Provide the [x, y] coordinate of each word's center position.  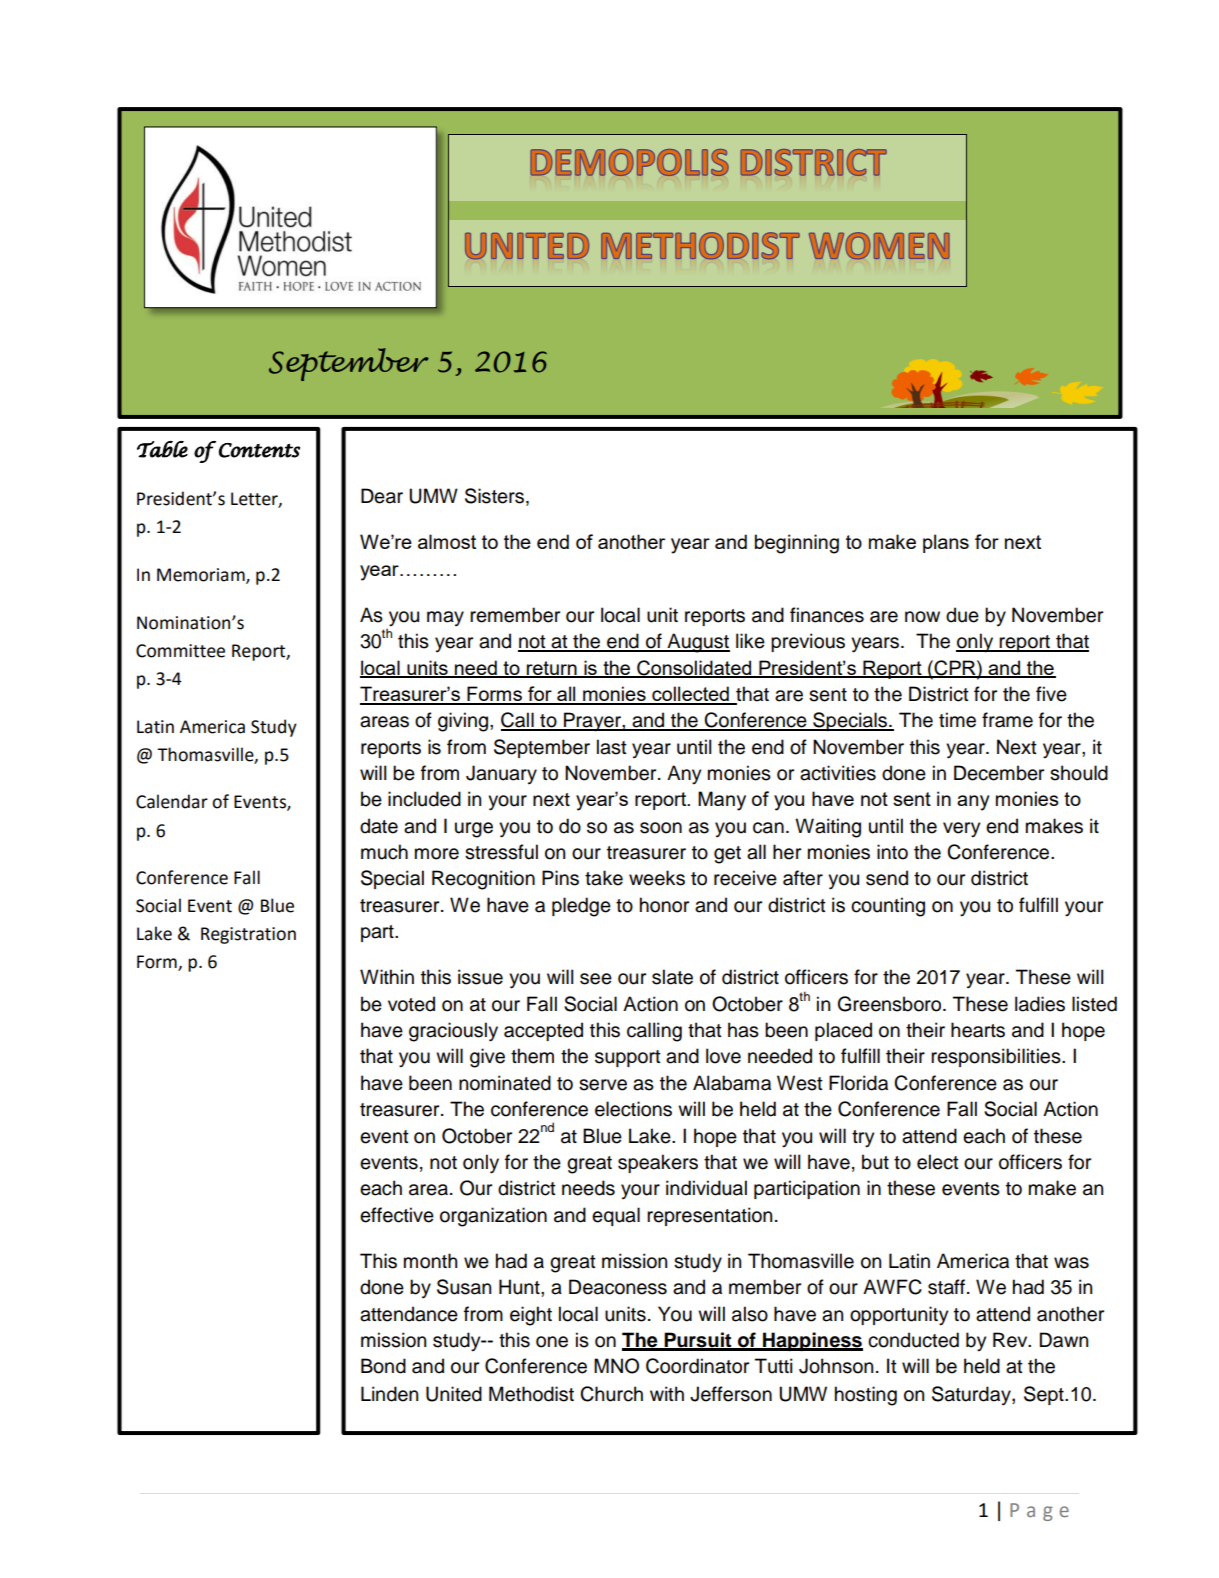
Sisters [494, 496]
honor [664, 905]
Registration [248, 935]
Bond [383, 1366]
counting [888, 907]
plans [946, 543]
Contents [259, 450]
